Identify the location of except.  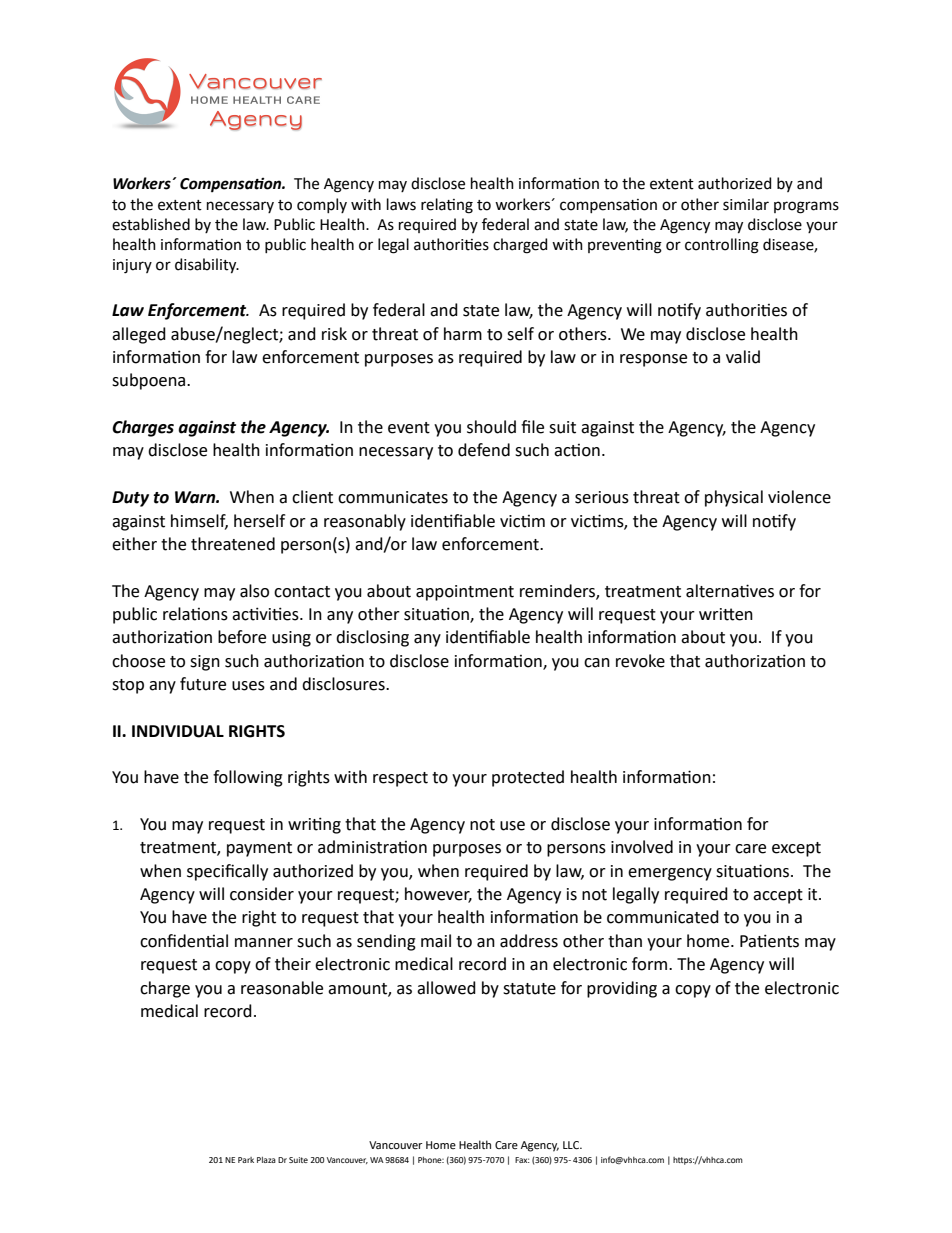
(796, 849).
